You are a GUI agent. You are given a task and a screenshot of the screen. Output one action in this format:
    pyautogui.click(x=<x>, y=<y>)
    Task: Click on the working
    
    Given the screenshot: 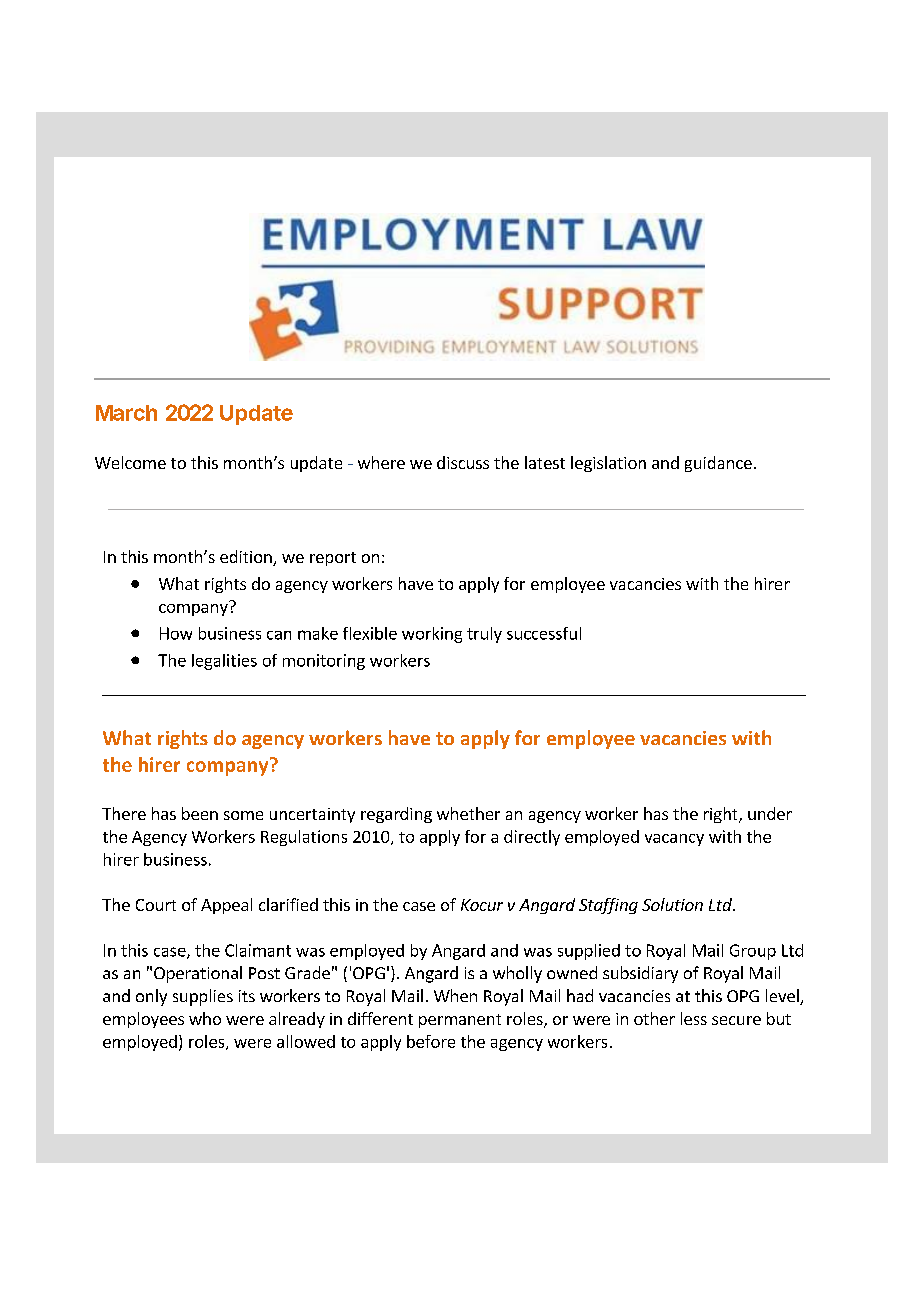 What is the action you would take?
    pyautogui.click(x=432, y=635)
